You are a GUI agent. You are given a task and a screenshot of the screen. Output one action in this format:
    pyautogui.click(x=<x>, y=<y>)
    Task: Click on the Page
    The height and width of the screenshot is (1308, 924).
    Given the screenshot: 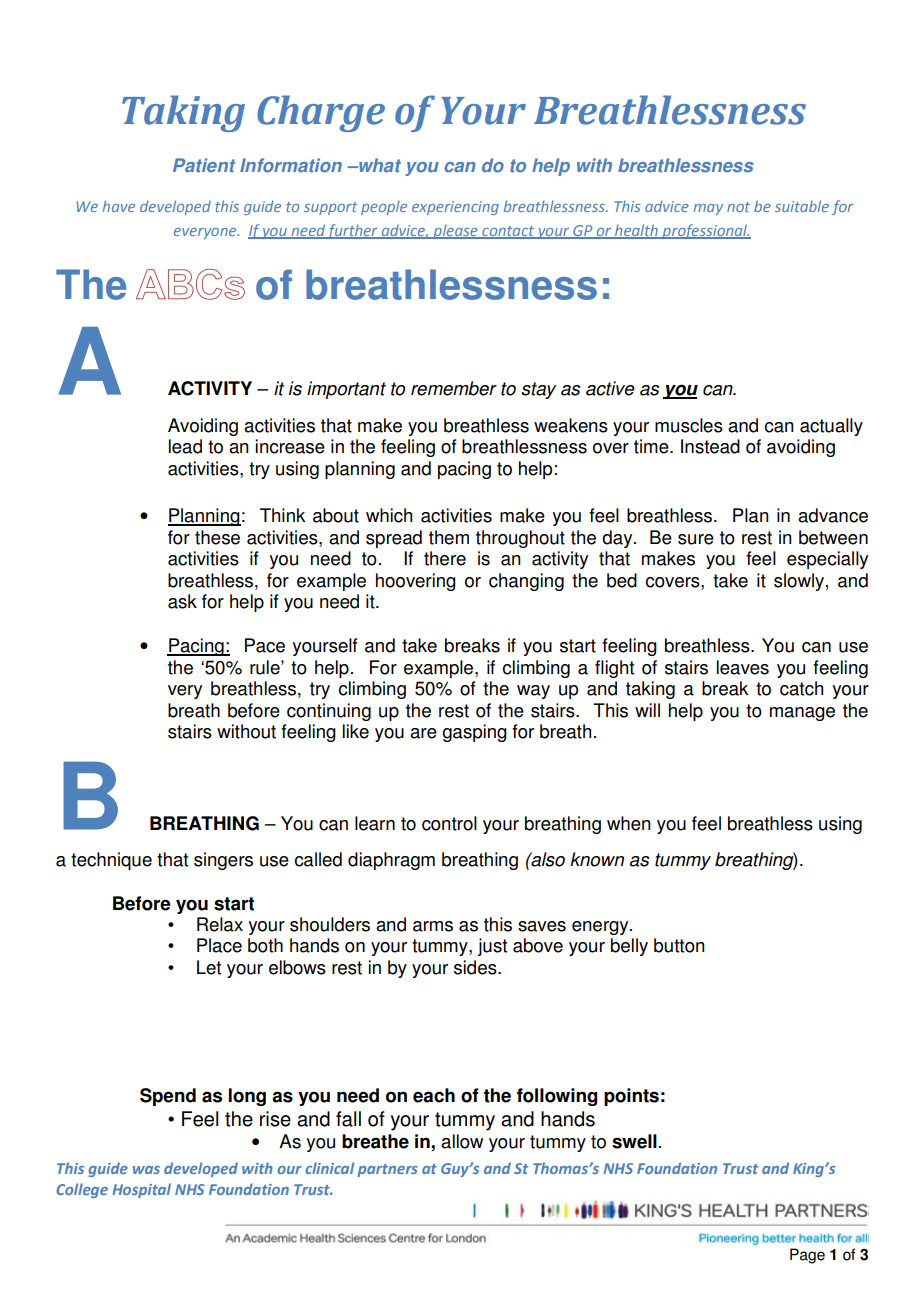 What is the action you would take?
    pyautogui.click(x=807, y=1256)
